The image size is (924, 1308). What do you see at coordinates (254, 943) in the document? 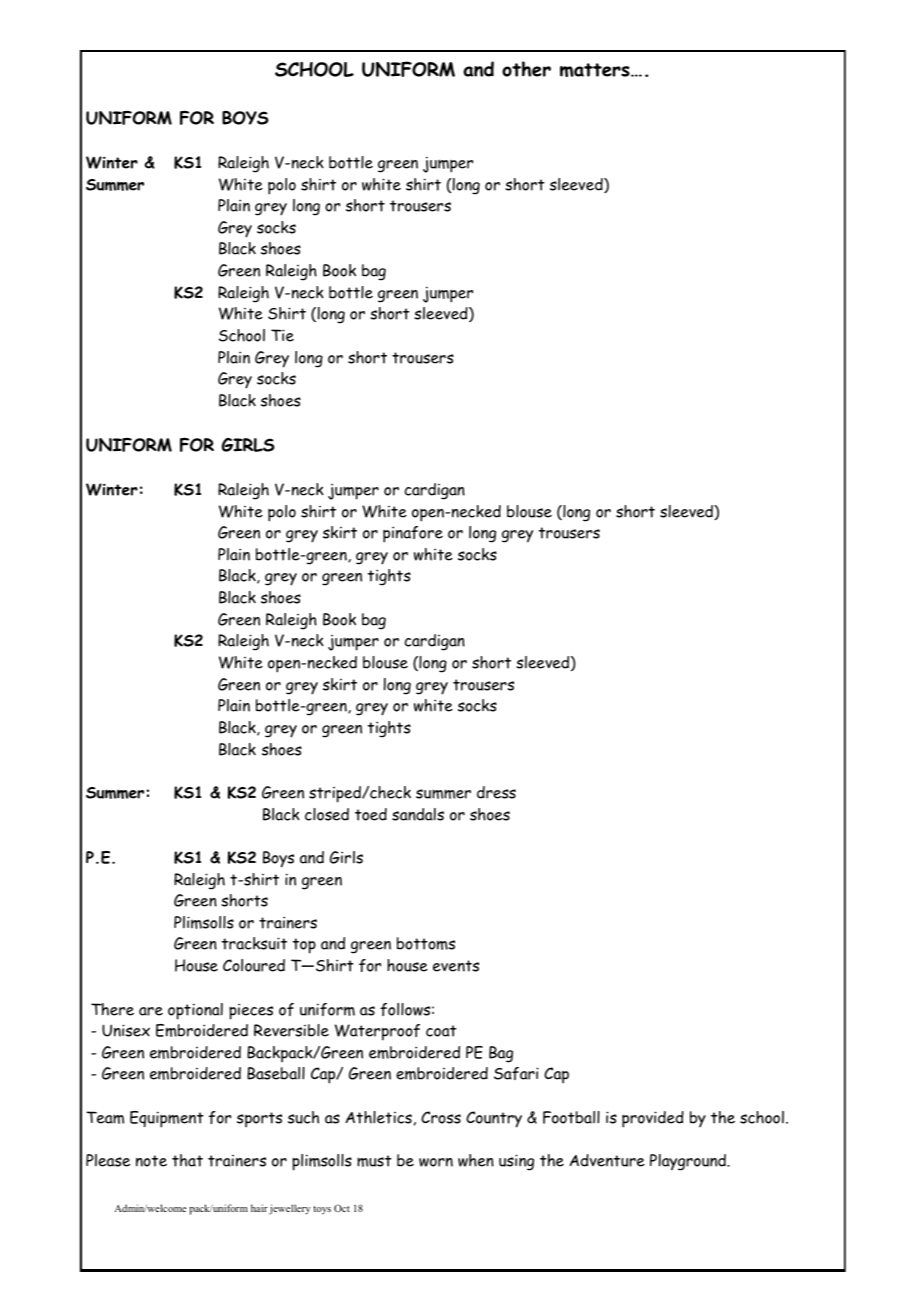
I see `tracksuit` at bounding box center [254, 943].
